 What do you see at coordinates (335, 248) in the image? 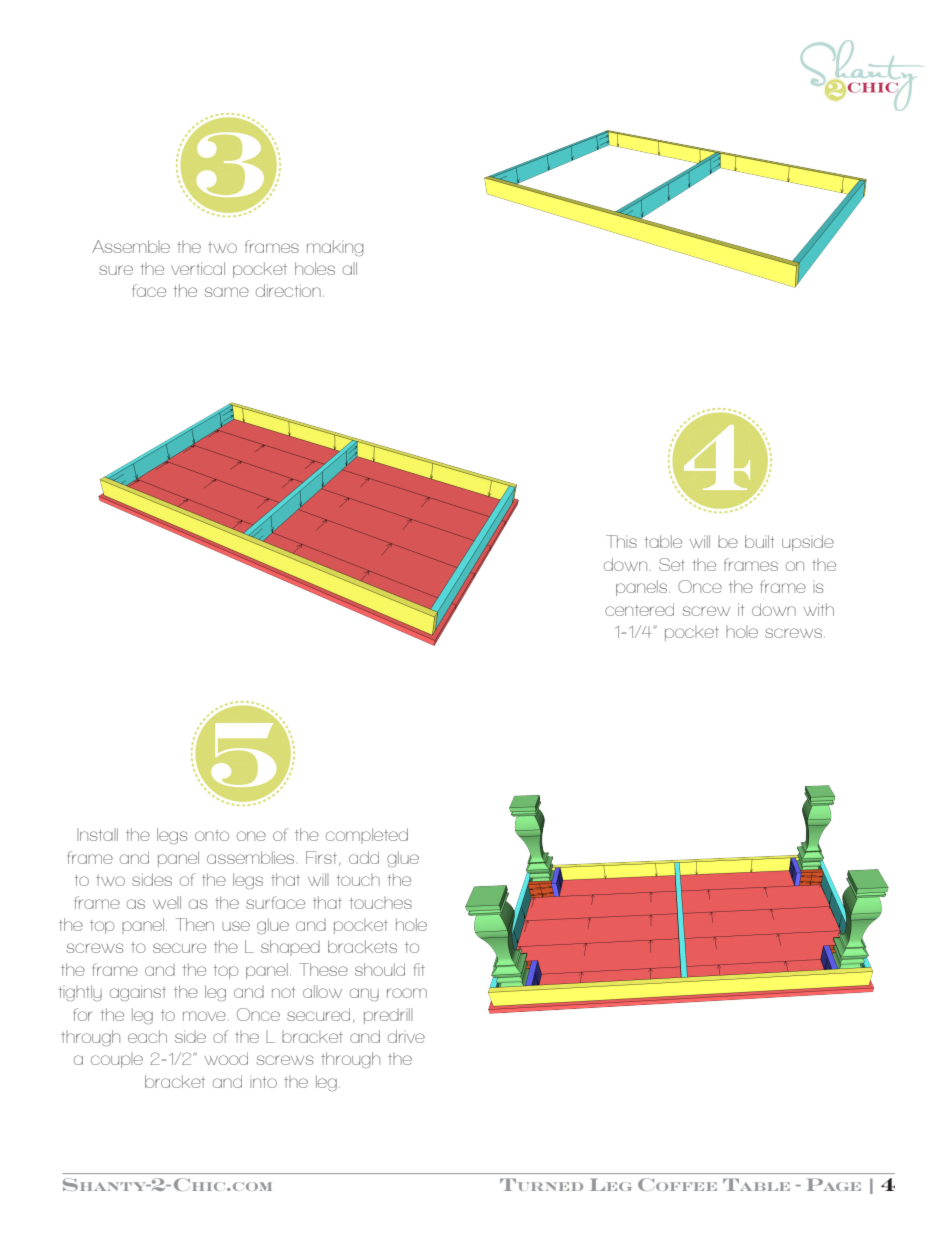
I see `making` at bounding box center [335, 248].
